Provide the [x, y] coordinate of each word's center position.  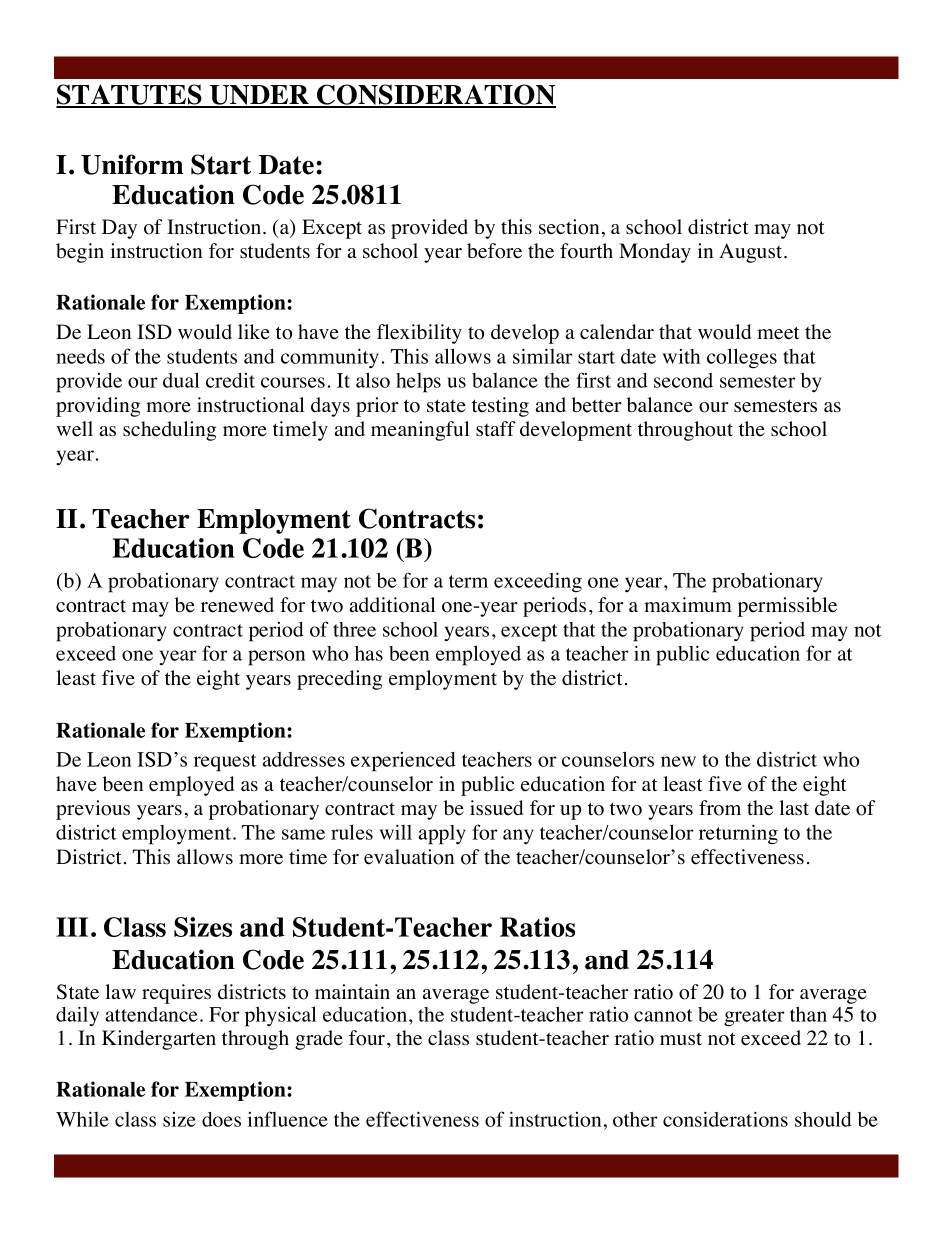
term [468, 581]
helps [418, 383]
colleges [742, 358]
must [681, 1039]
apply [442, 835]
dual [181, 380]
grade [319, 1040]
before [494, 251]
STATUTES [130, 95]
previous [93, 810]
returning [738, 834]
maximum [688, 604]
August [752, 253]
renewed [237, 605]
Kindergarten [159, 1040]
